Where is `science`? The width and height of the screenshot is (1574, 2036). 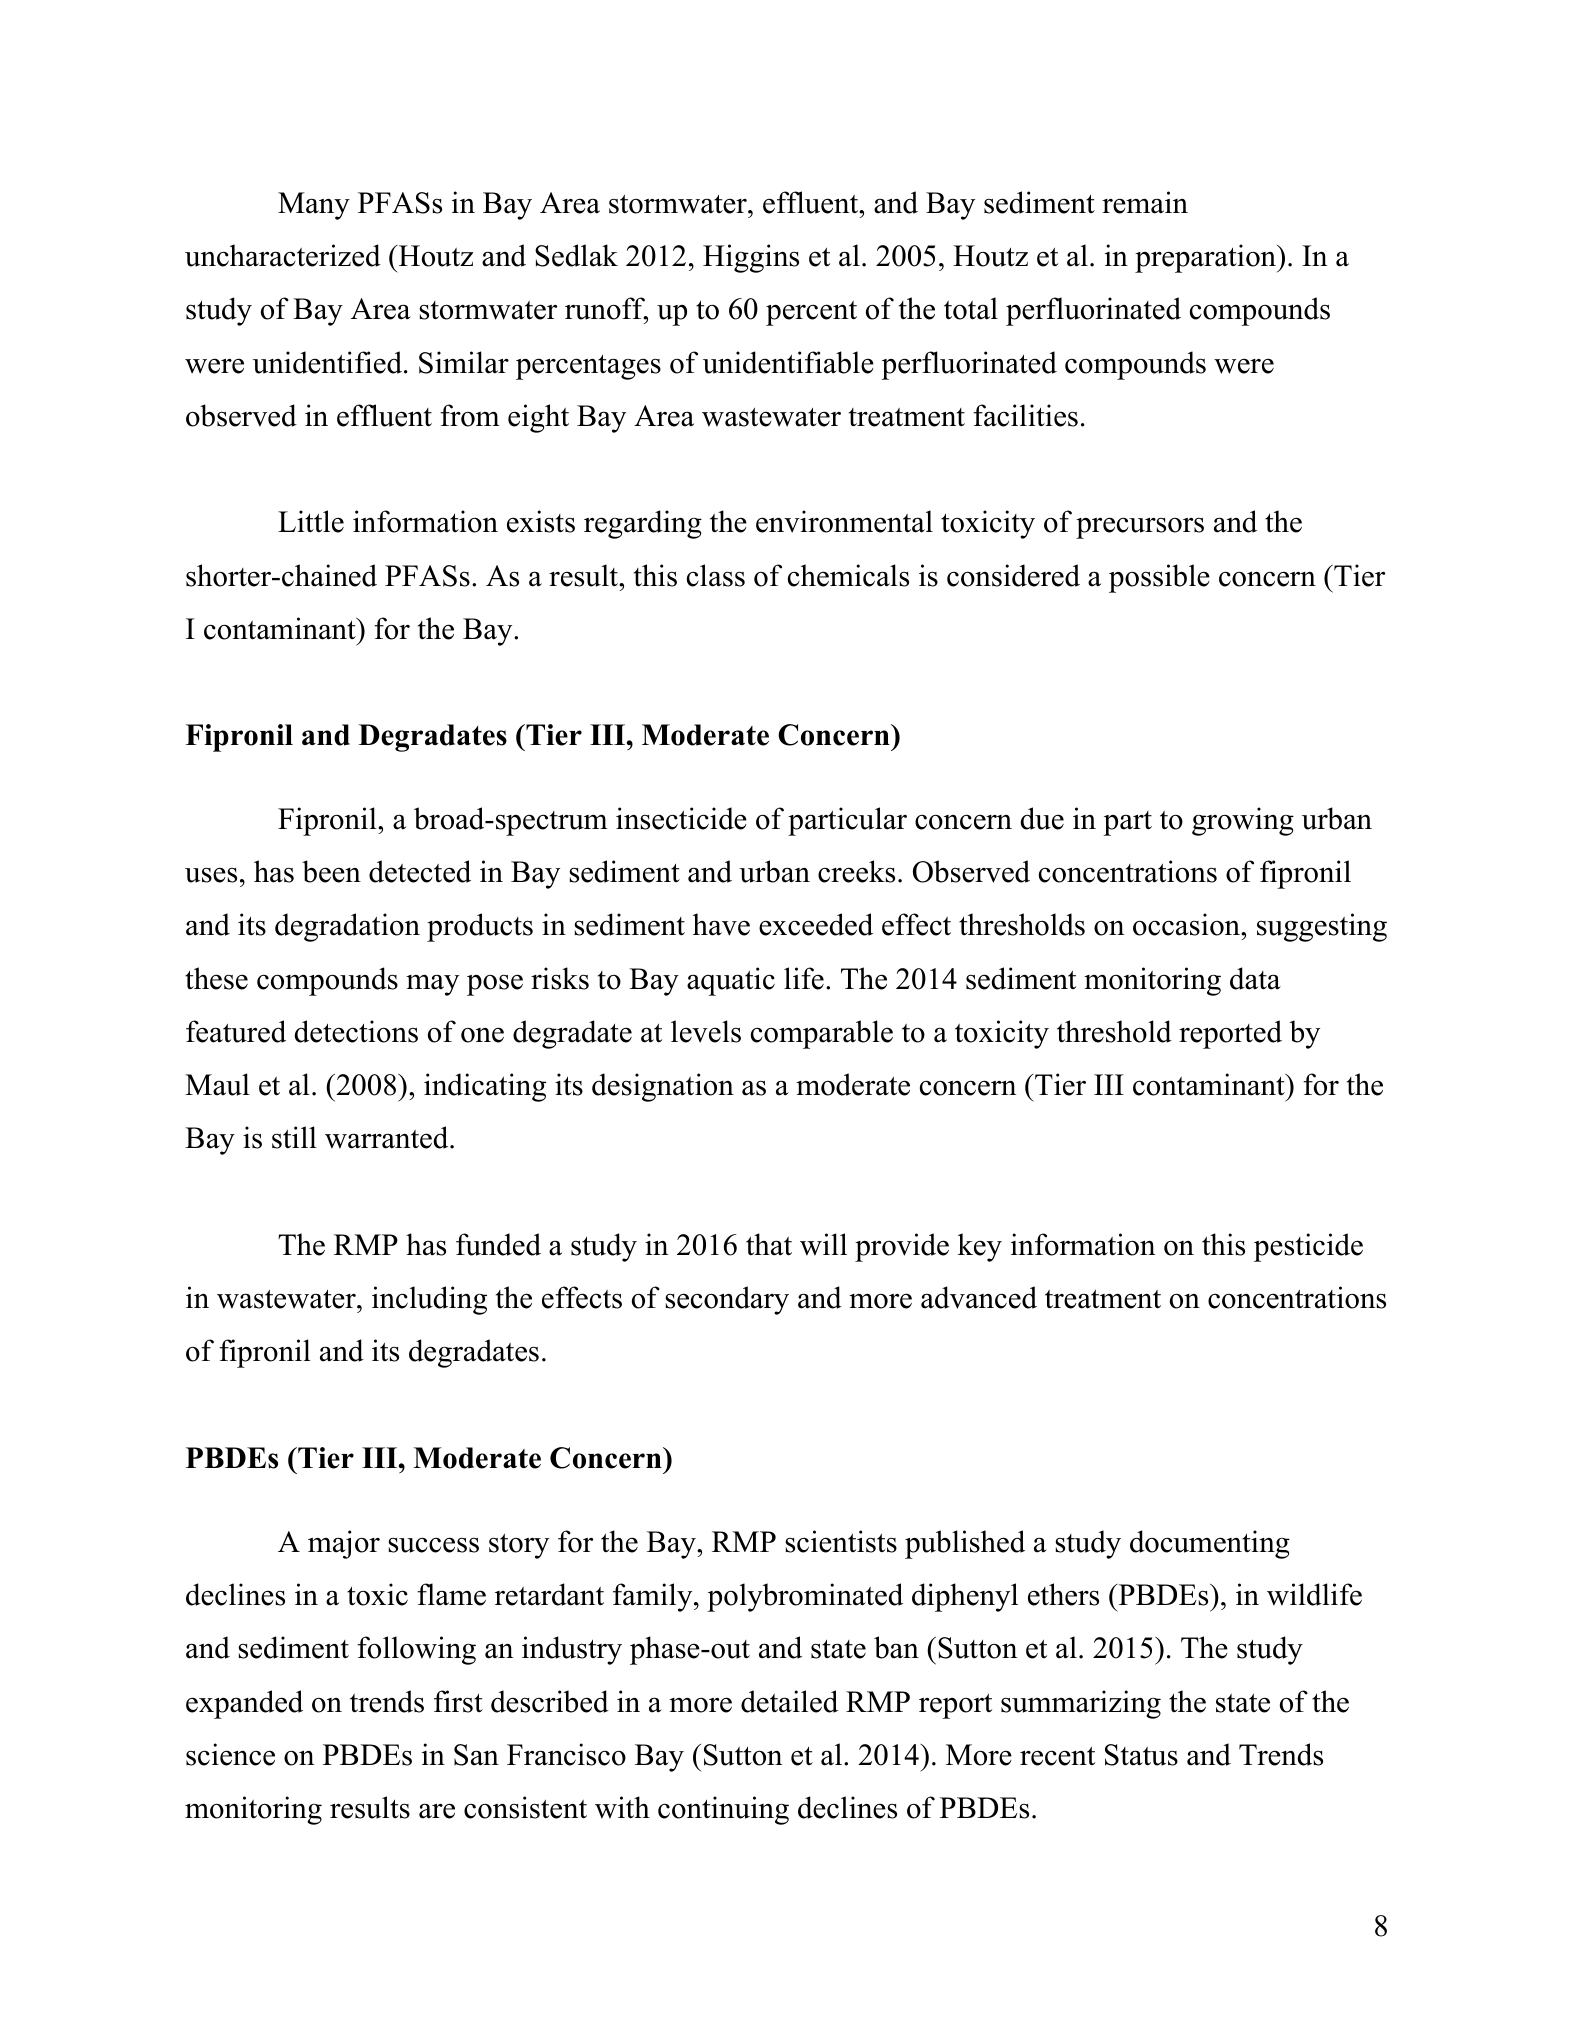
science is located at coordinates (230, 1754).
